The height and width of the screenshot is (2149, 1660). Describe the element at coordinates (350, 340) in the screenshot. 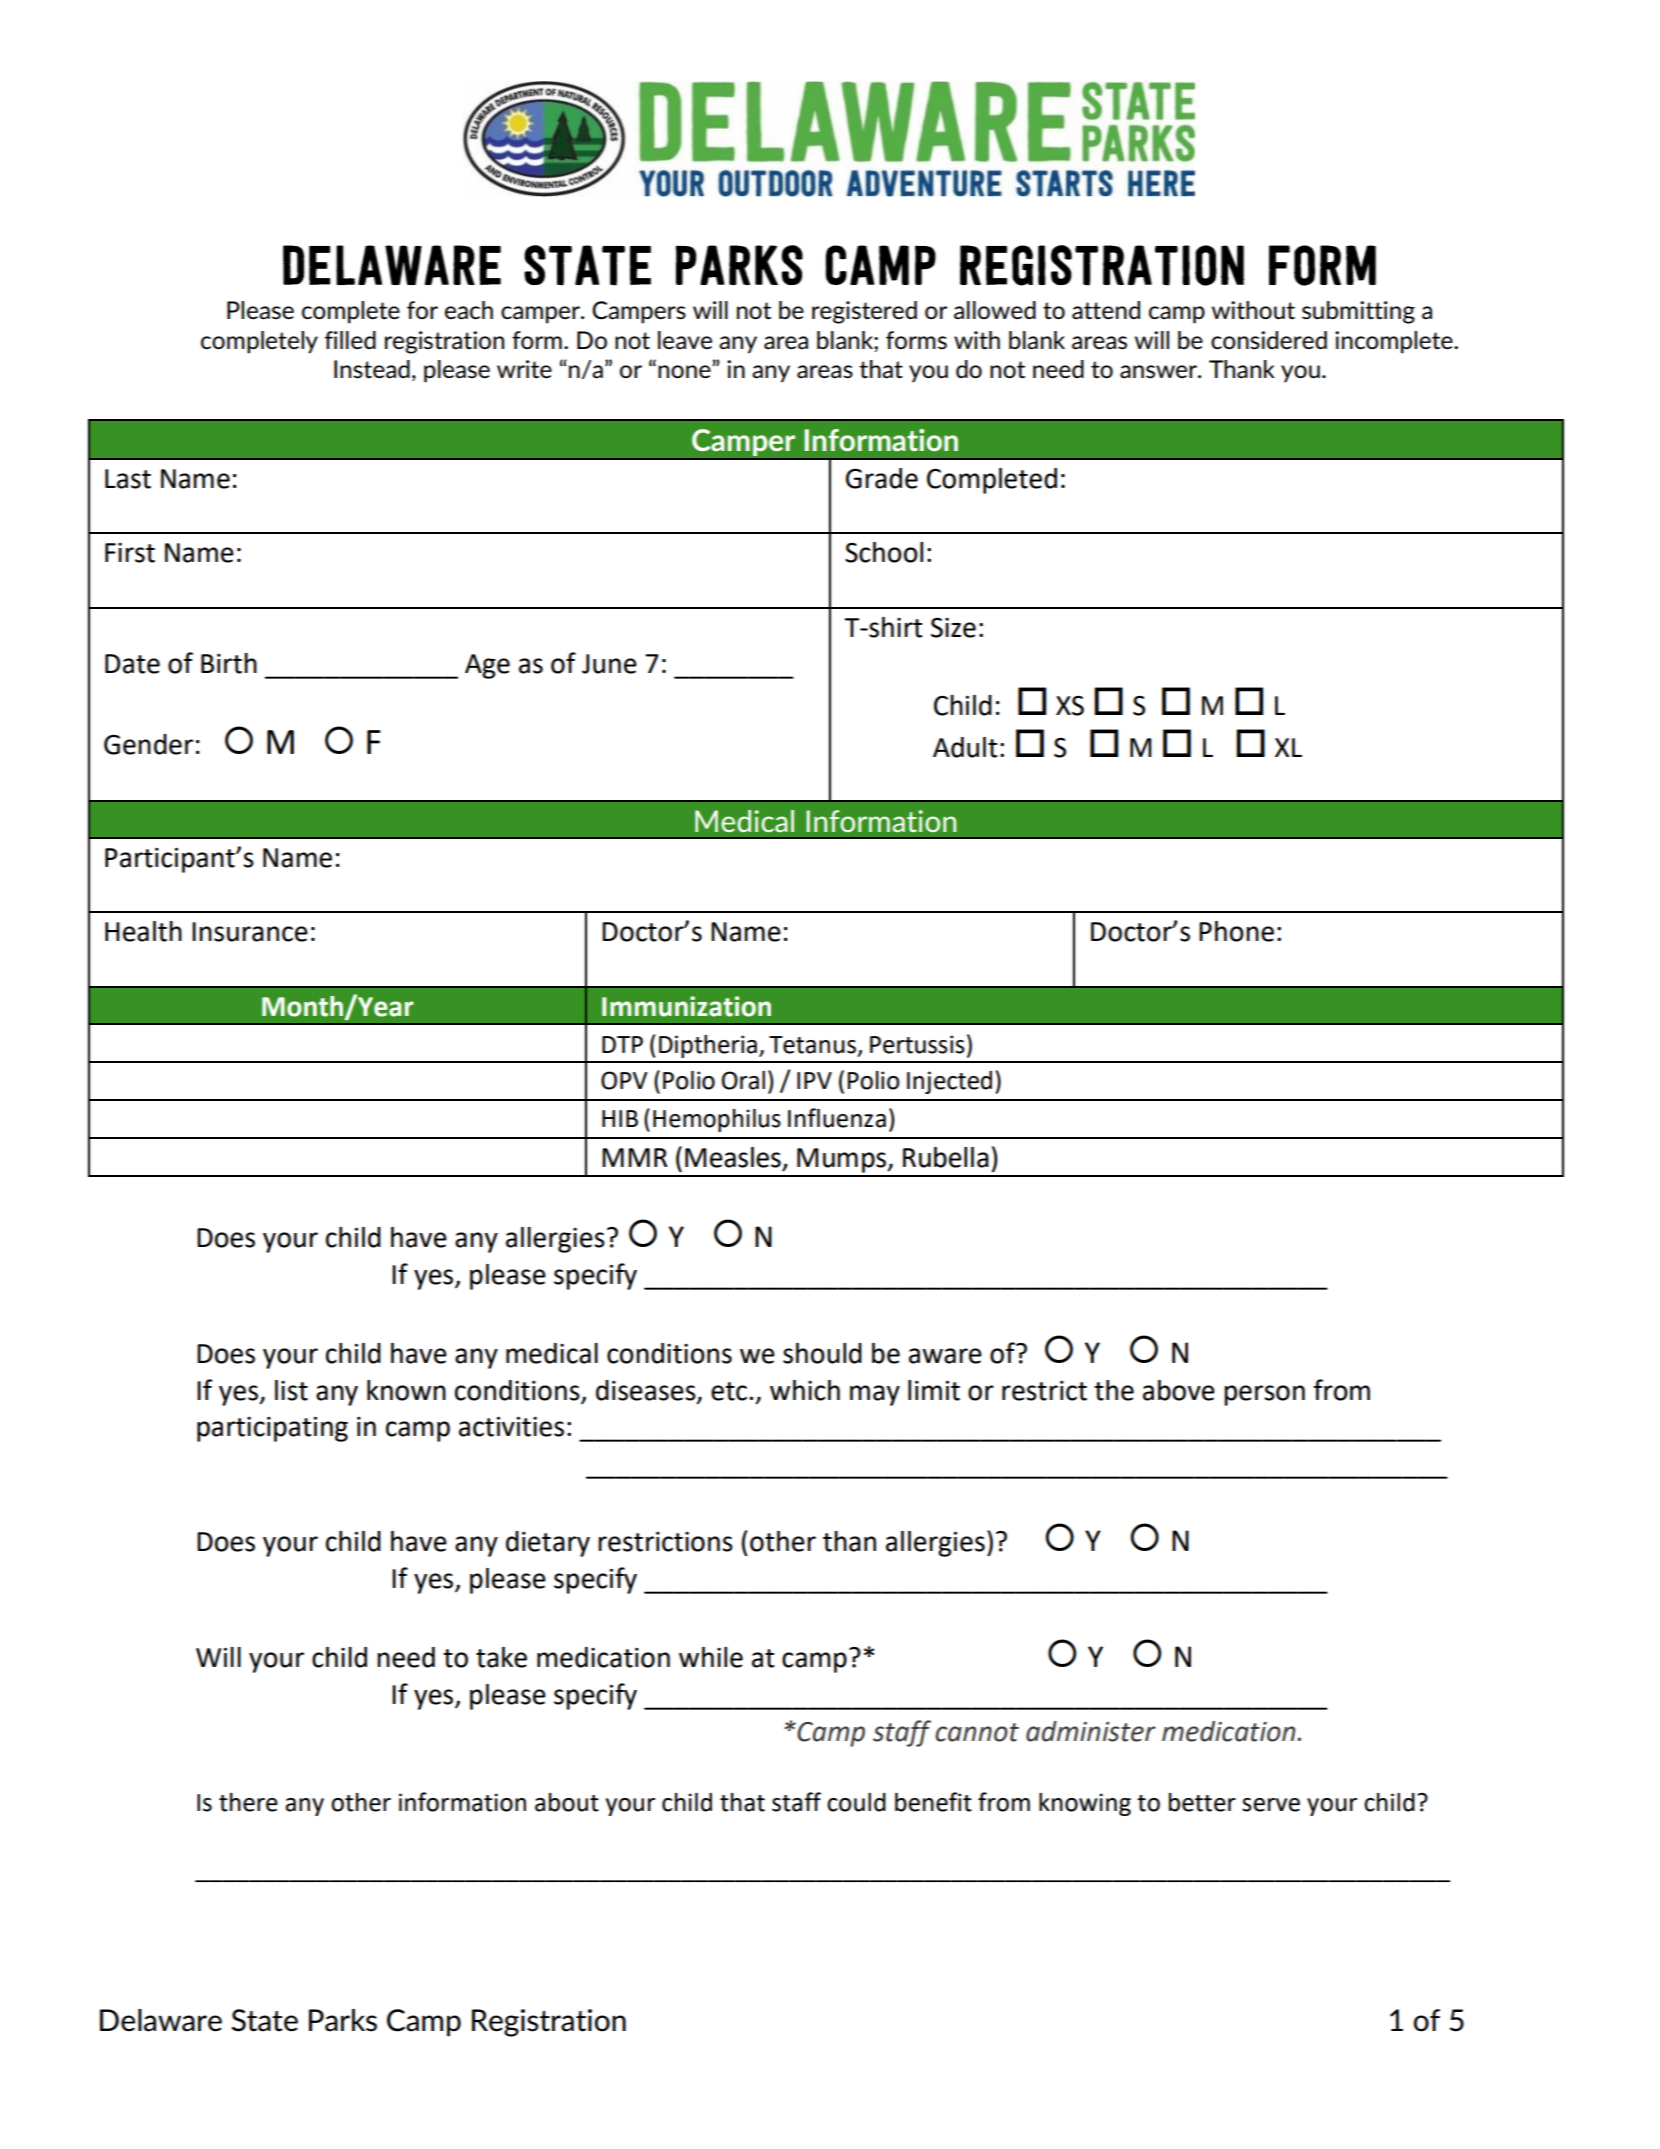

I see `filled` at that location.
